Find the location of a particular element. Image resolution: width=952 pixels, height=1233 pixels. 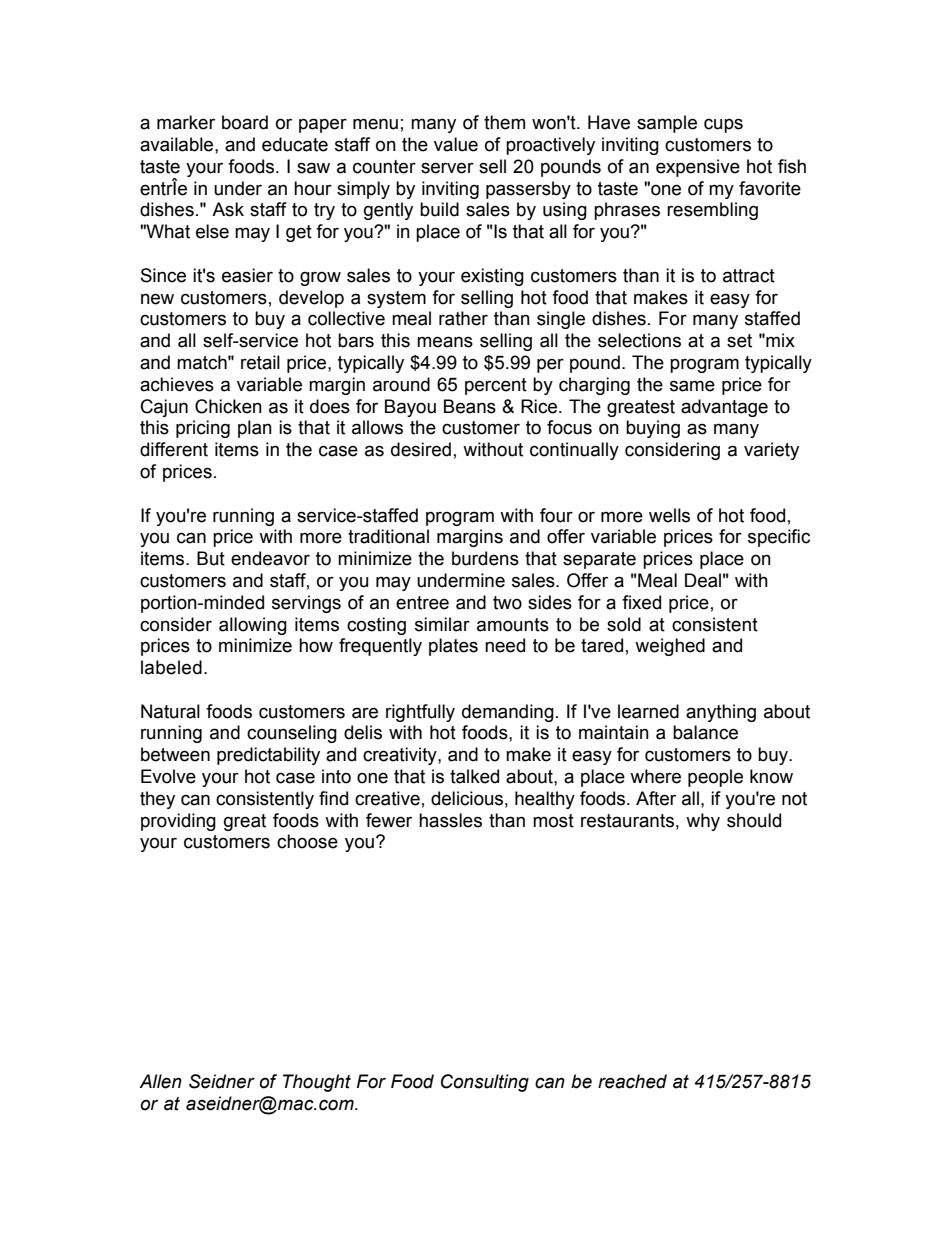

Allen is located at coordinates (160, 1081).
